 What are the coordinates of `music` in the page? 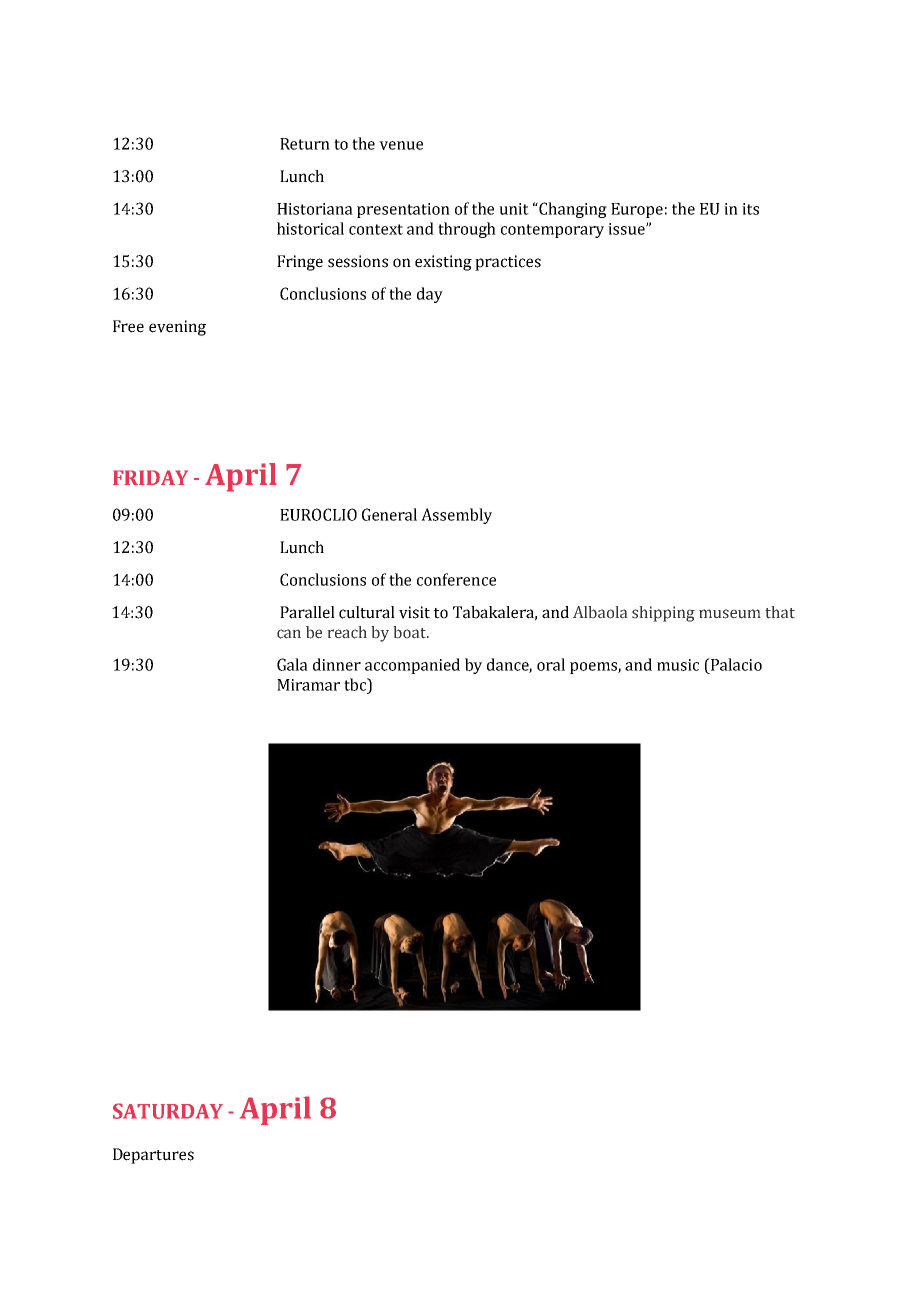 It's located at (678, 665).
